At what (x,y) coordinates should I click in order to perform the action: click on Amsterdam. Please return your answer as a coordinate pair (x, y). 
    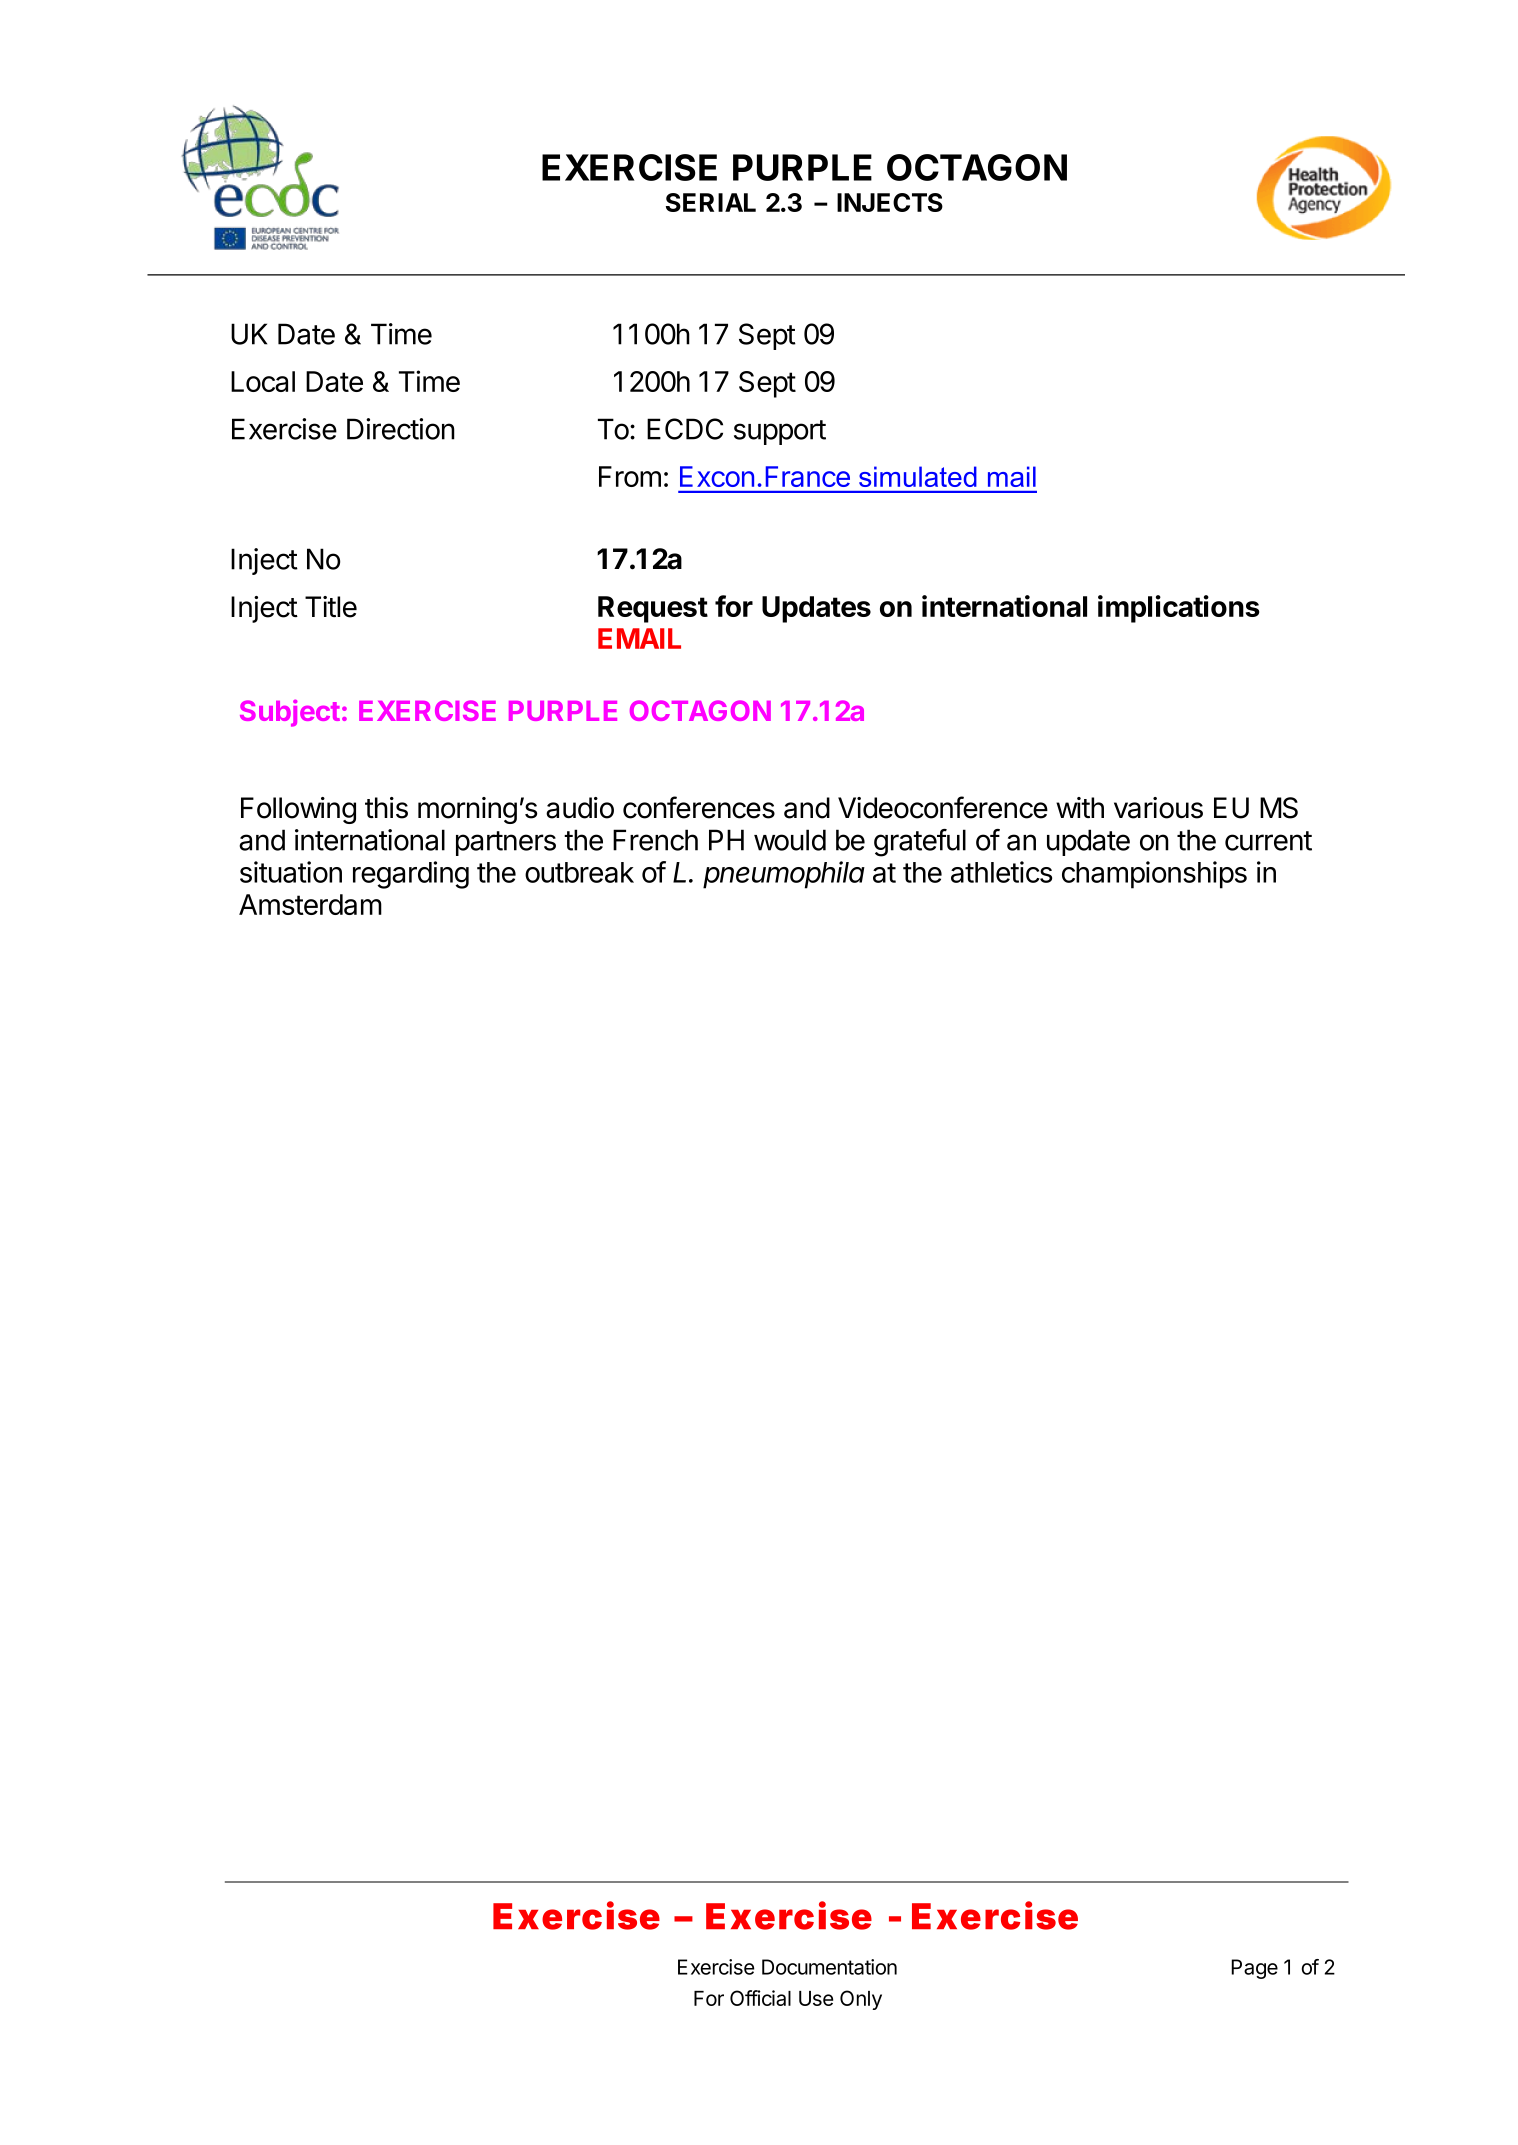
    Looking at the image, I should click on (310, 904).
